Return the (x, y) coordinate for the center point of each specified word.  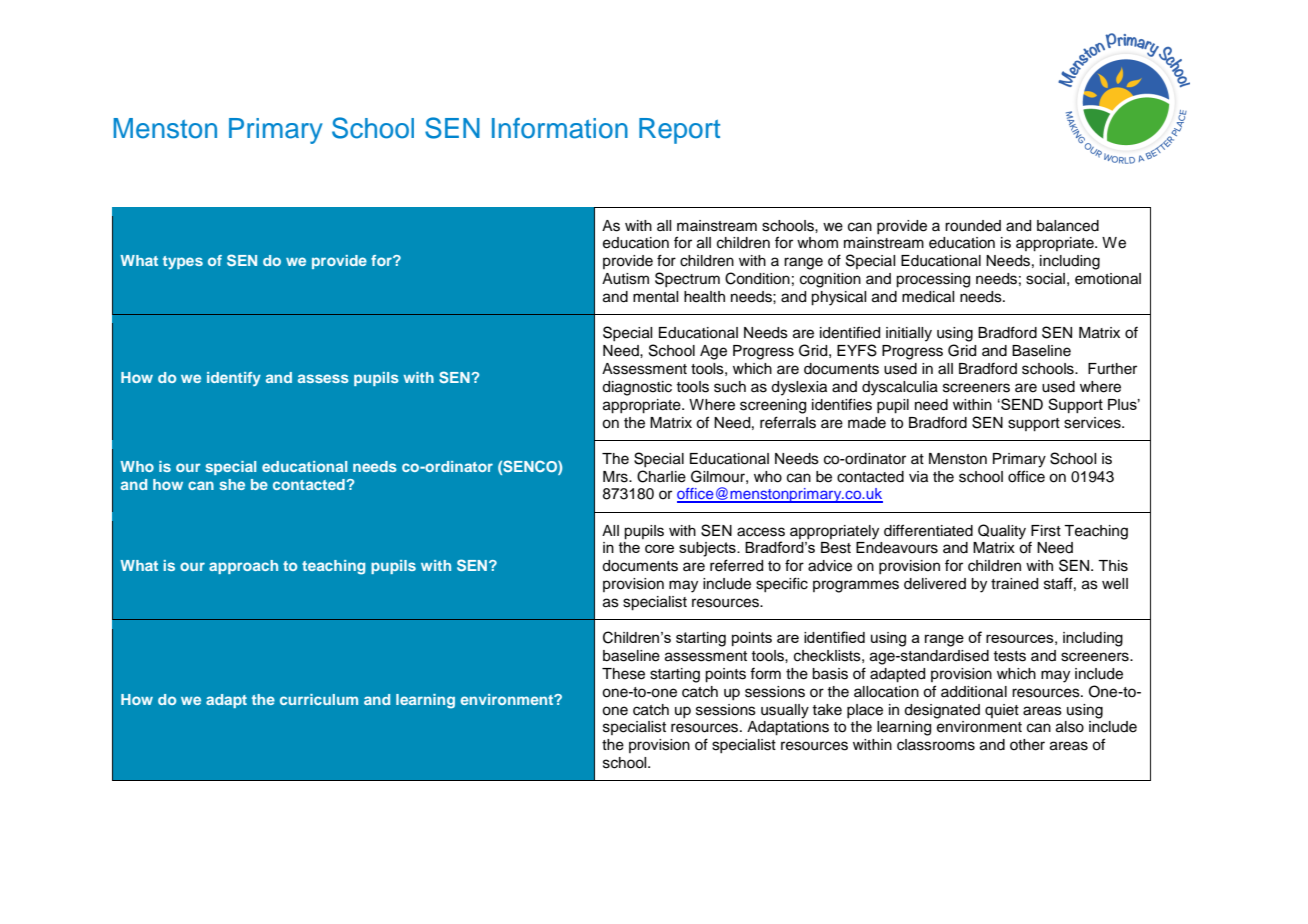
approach (243, 567)
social (1045, 279)
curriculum (319, 699)
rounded (973, 226)
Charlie (661, 476)
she (232, 484)
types (183, 262)
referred (736, 565)
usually (785, 711)
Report (679, 131)
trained (1014, 584)
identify (234, 379)
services (1093, 423)
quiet (1002, 711)
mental (656, 297)
